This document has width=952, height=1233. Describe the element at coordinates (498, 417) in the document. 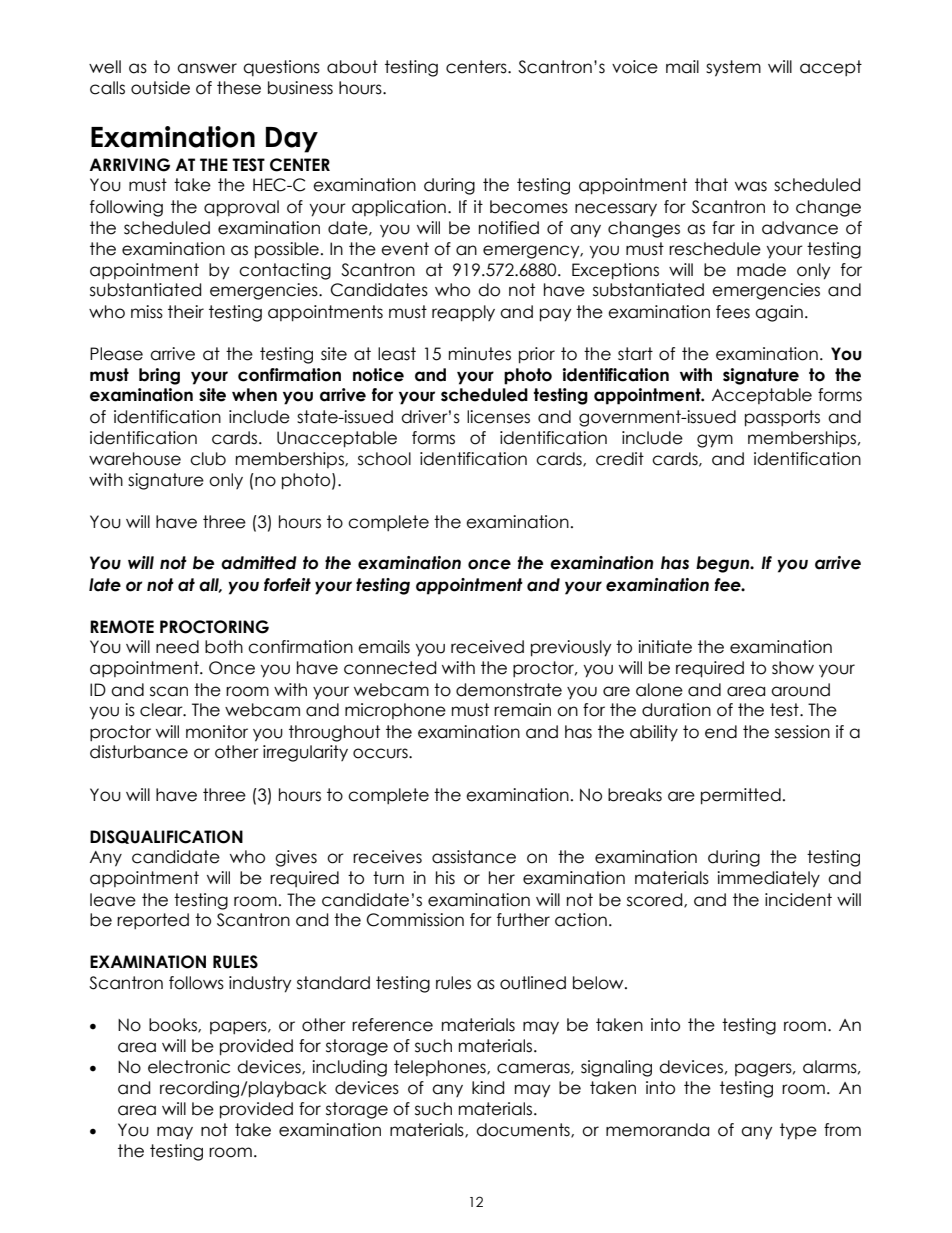

I see `licenses` at that location.
